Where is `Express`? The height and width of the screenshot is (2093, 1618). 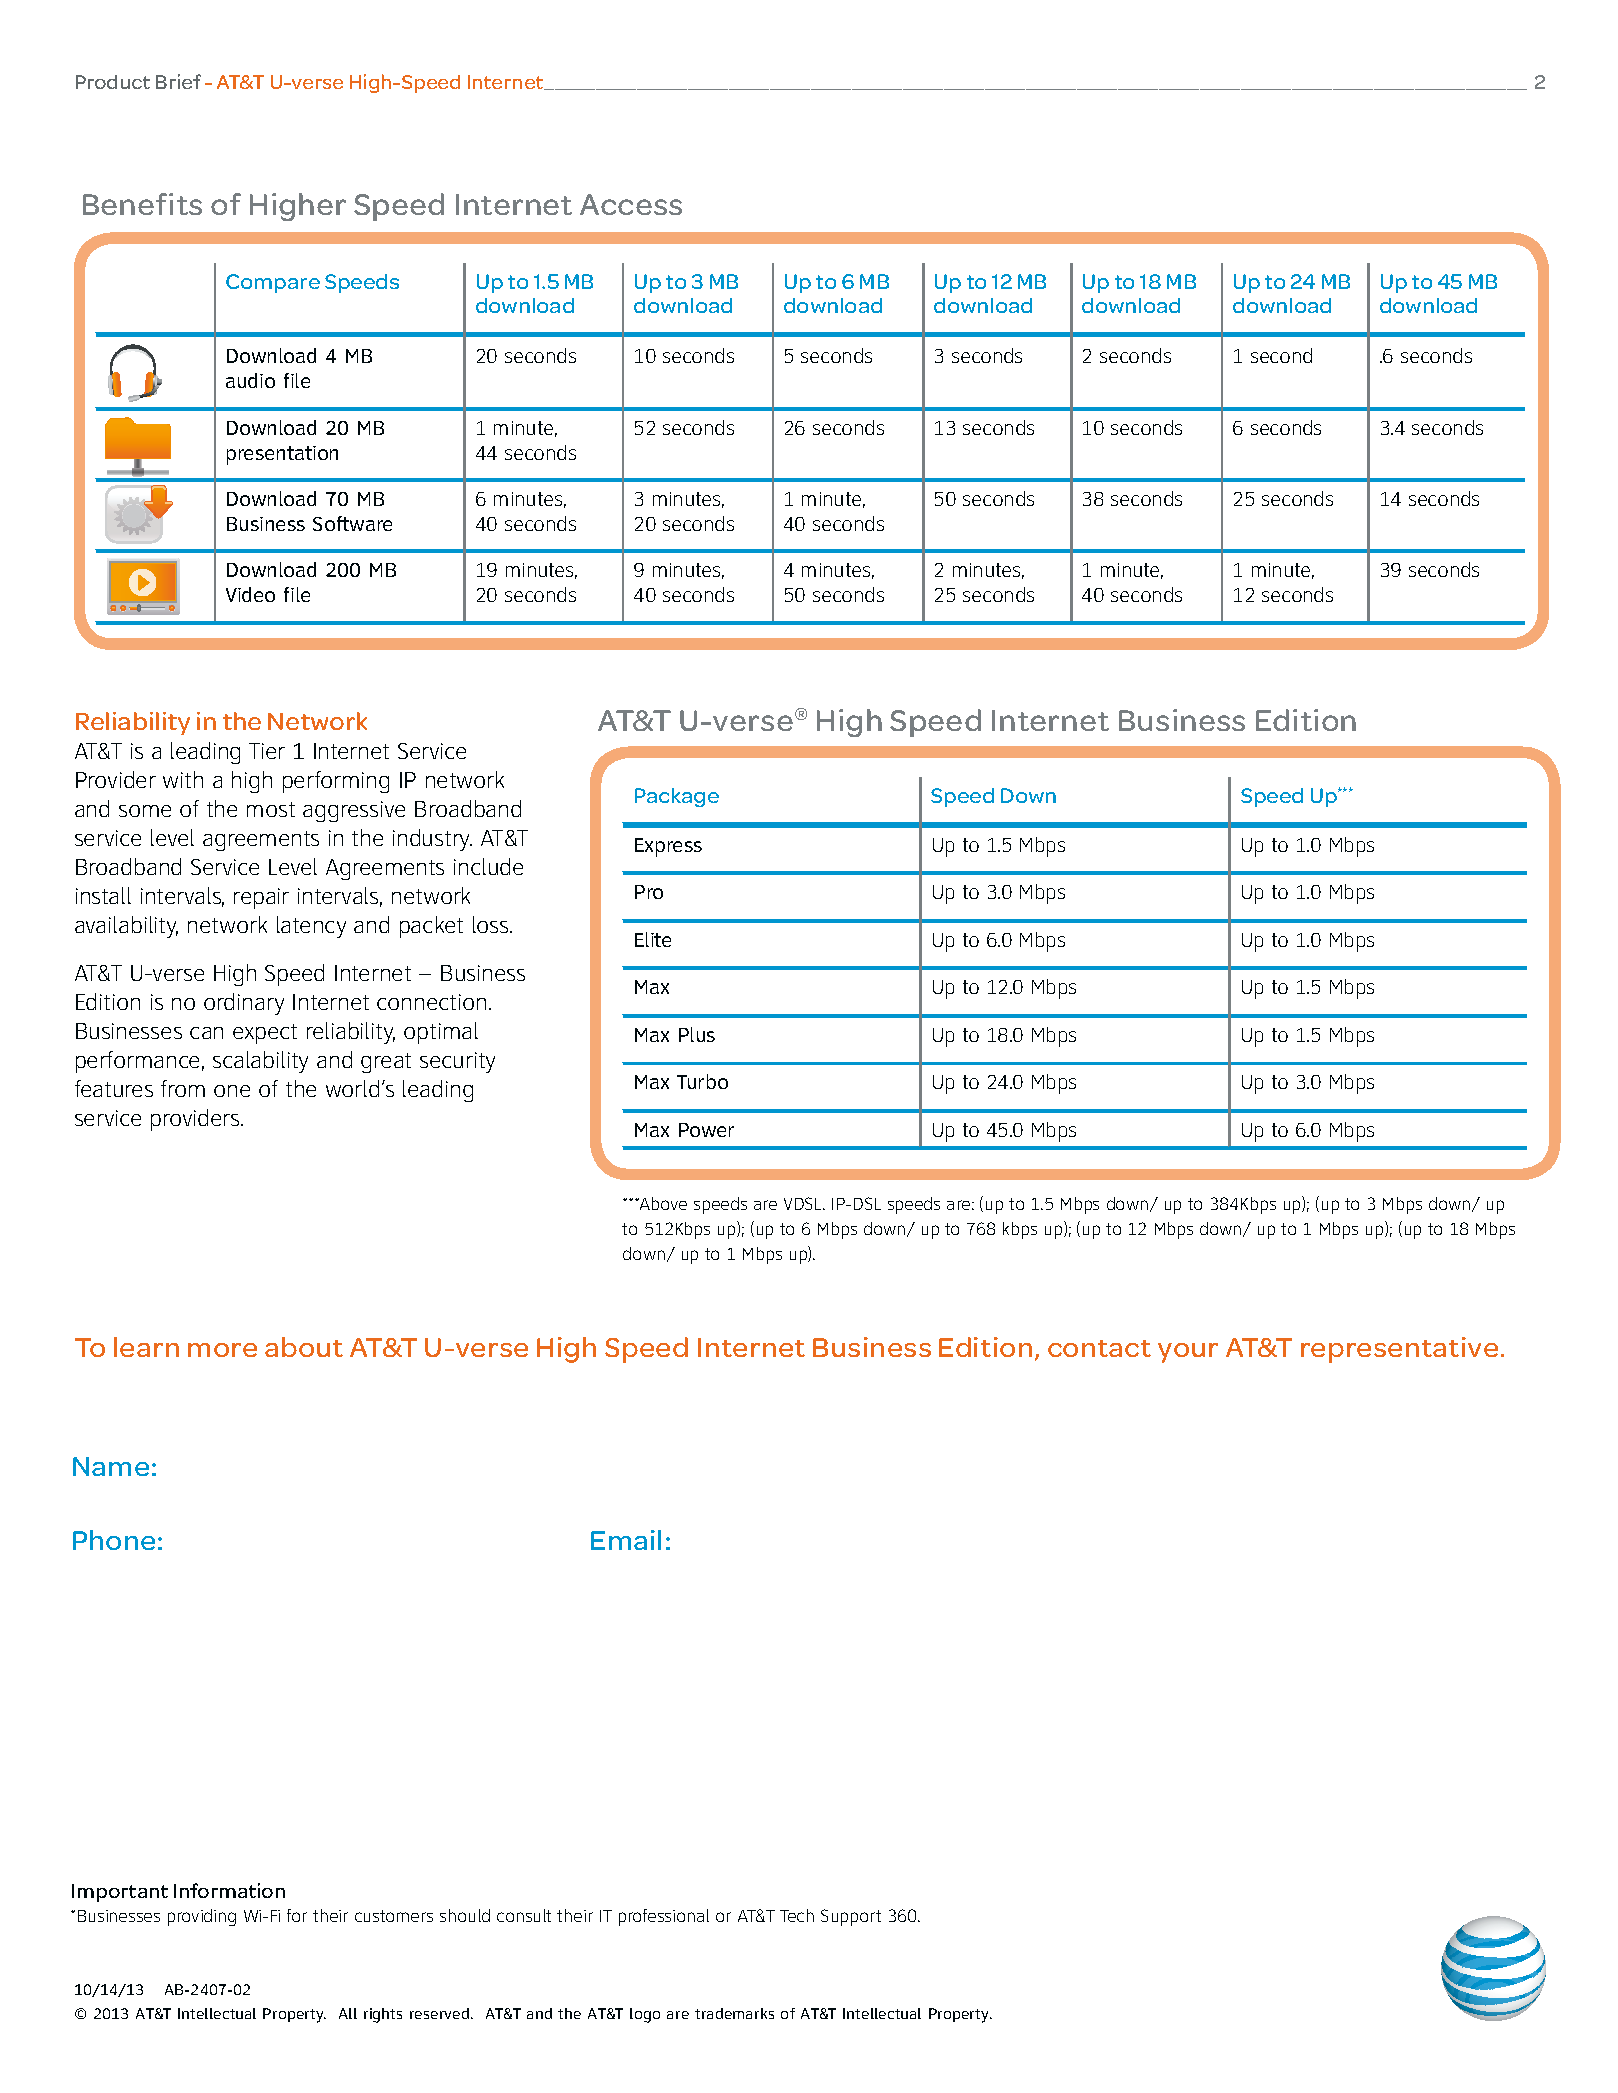 Express is located at coordinates (668, 847).
